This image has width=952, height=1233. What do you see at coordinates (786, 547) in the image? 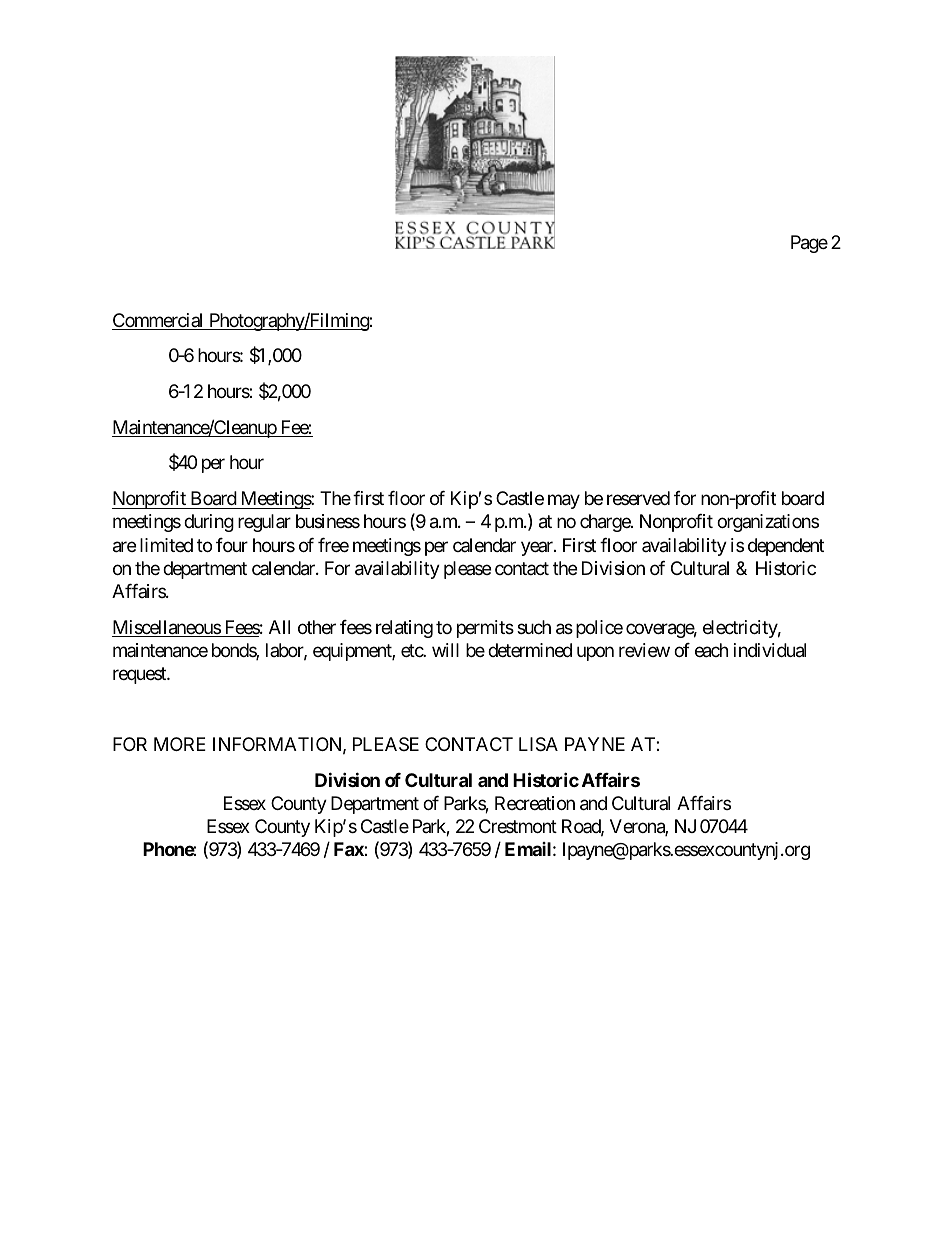
I see `dependent` at bounding box center [786, 547].
